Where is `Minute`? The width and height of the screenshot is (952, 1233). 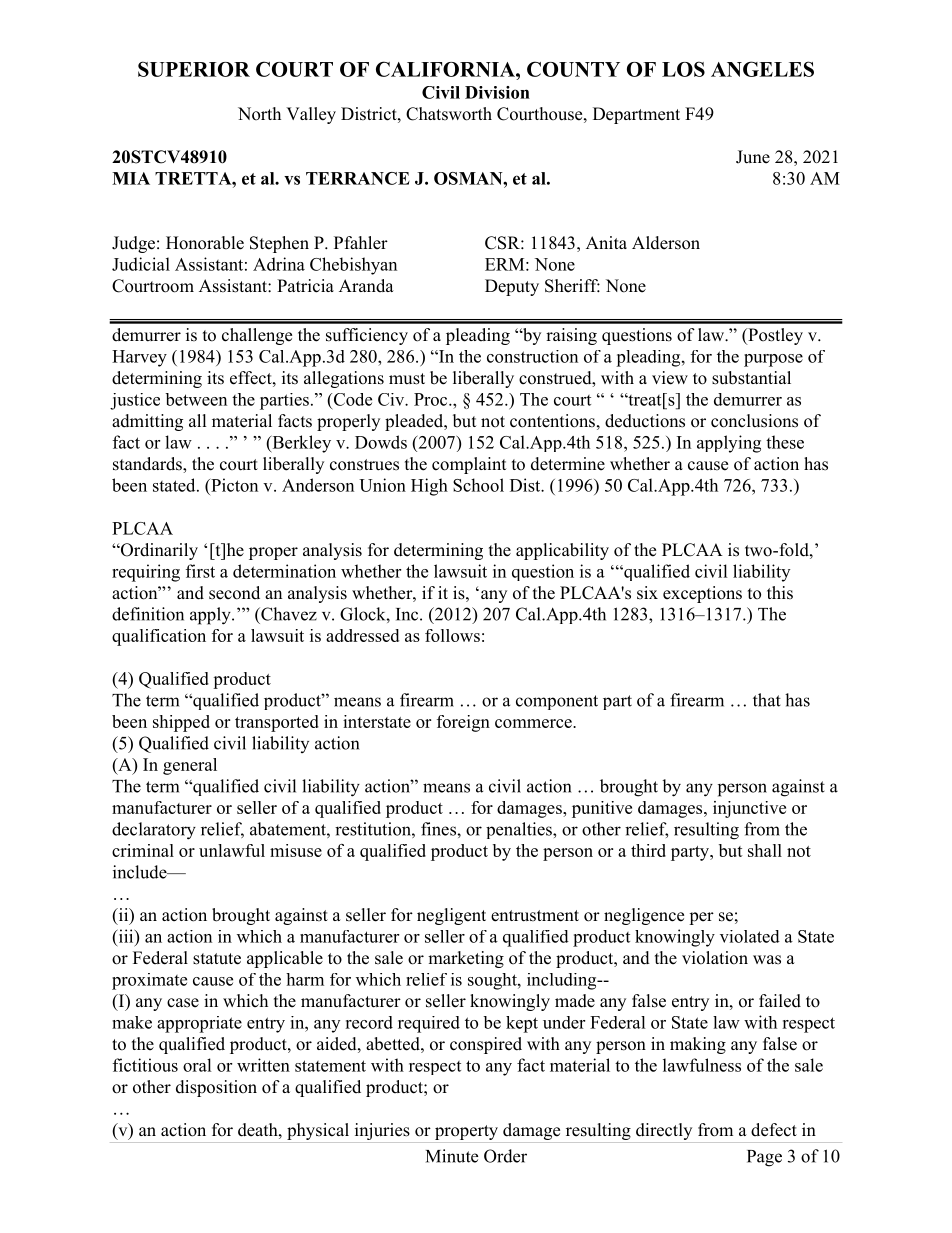 Minute is located at coordinates (452, 1156).
